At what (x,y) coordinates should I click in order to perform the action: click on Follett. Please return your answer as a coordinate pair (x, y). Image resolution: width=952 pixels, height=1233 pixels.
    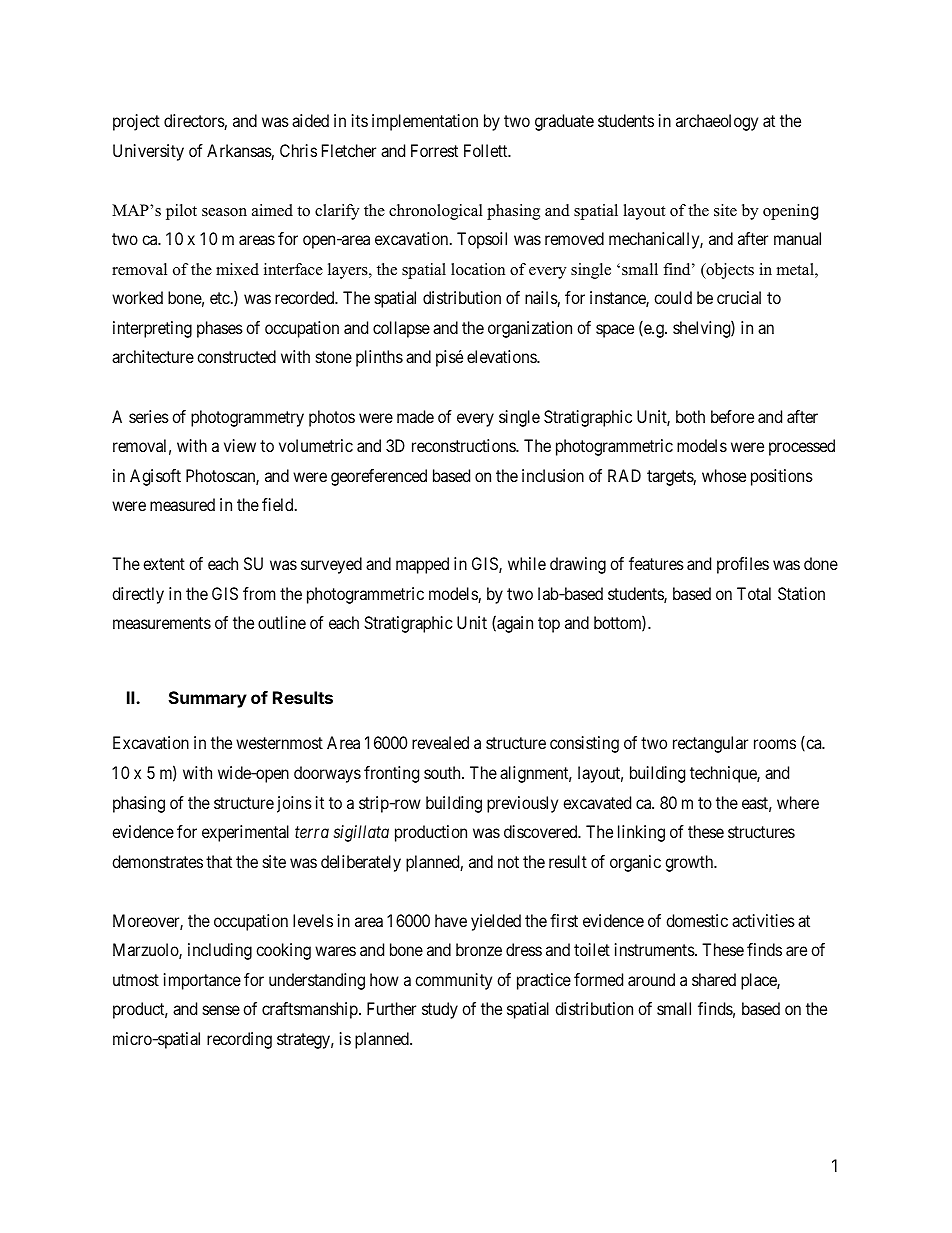
    Looking at the image, I should click on (487, 150).
